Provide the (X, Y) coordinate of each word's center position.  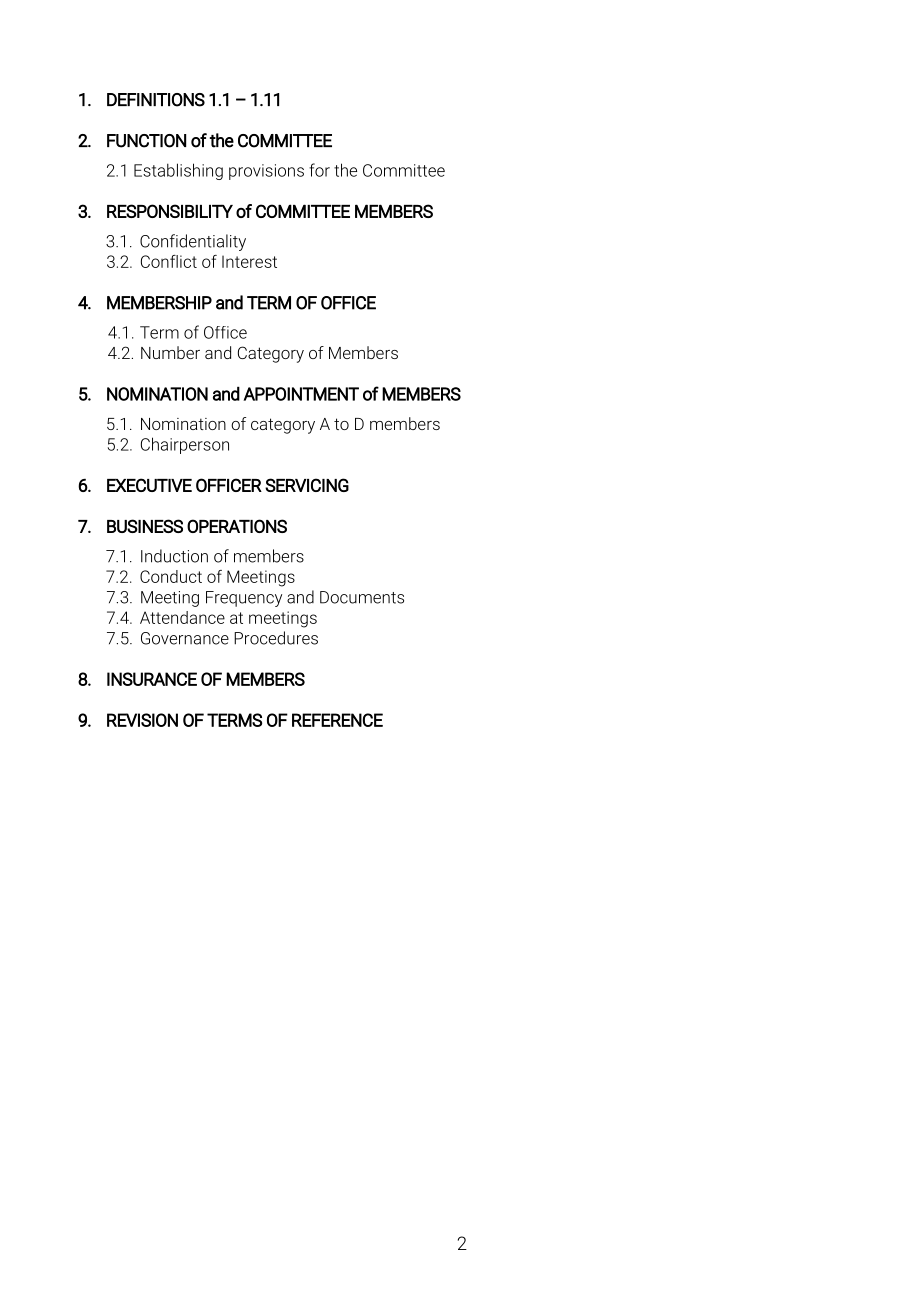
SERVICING (307, 485)
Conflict (169, 261)
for (319, 170)
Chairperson (185, 445)
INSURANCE (152, 679)
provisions (266, 172)
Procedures (276, 638)
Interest (249, 261)
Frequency (244, 599)
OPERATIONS (237, 526)
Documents (362, 597)
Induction (174, 556)
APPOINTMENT (301, 394)
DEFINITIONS (156, 100)
